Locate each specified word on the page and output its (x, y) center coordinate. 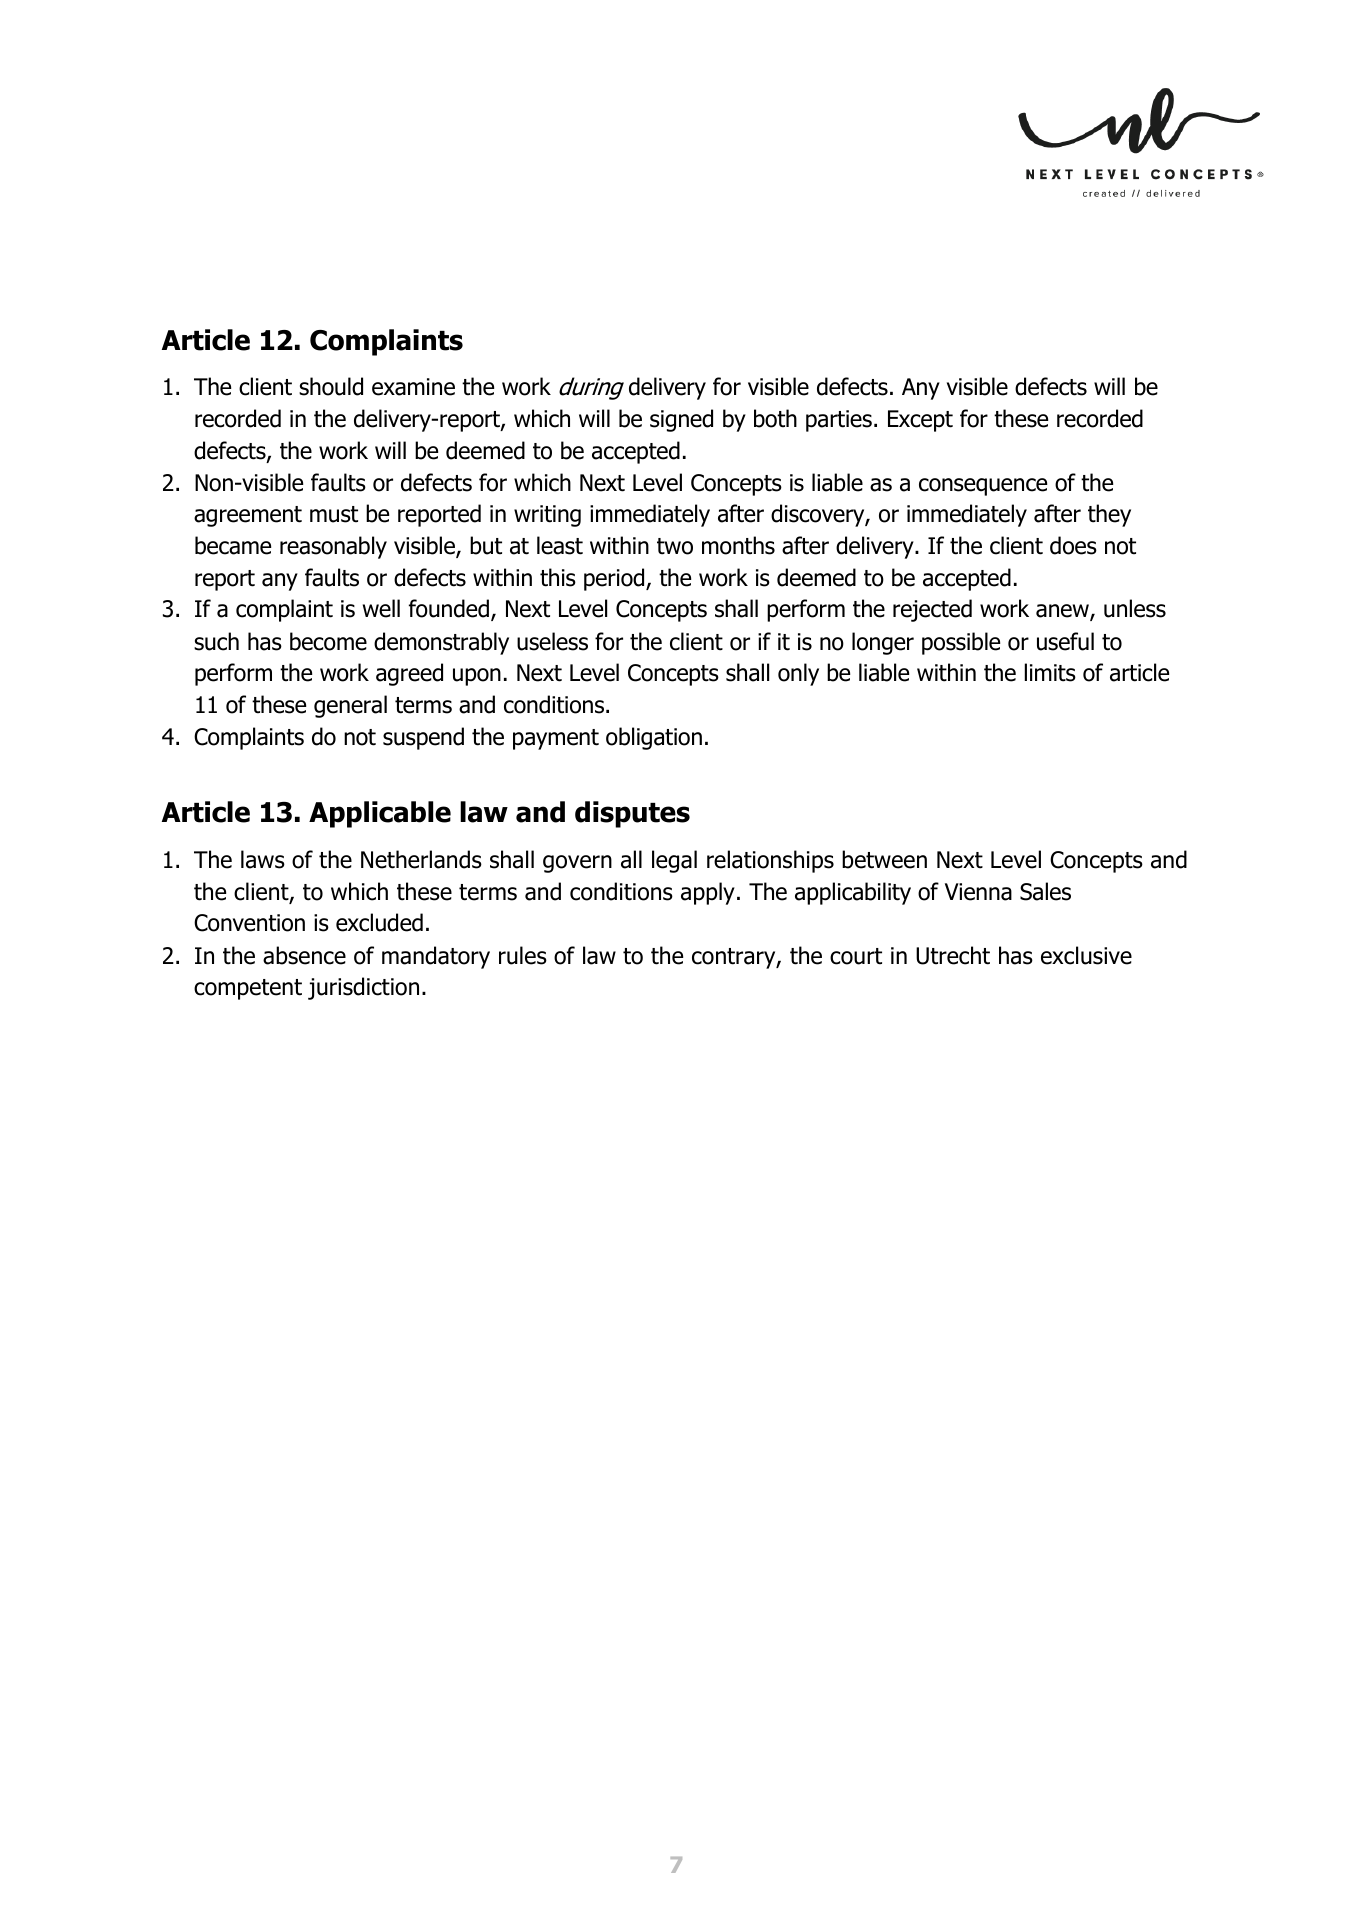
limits (1050, 672)
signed (681, 420)
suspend (423, 738)
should (331, 386)
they (1109, 515)
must (334, 514)
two (675, 546)
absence (304, 955)
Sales (1045, 891)
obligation (654, 738)
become (328, 641)
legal (674, 861)
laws (263, 859)
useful (1065, 641)
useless (552, 641)
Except (920, 421)
